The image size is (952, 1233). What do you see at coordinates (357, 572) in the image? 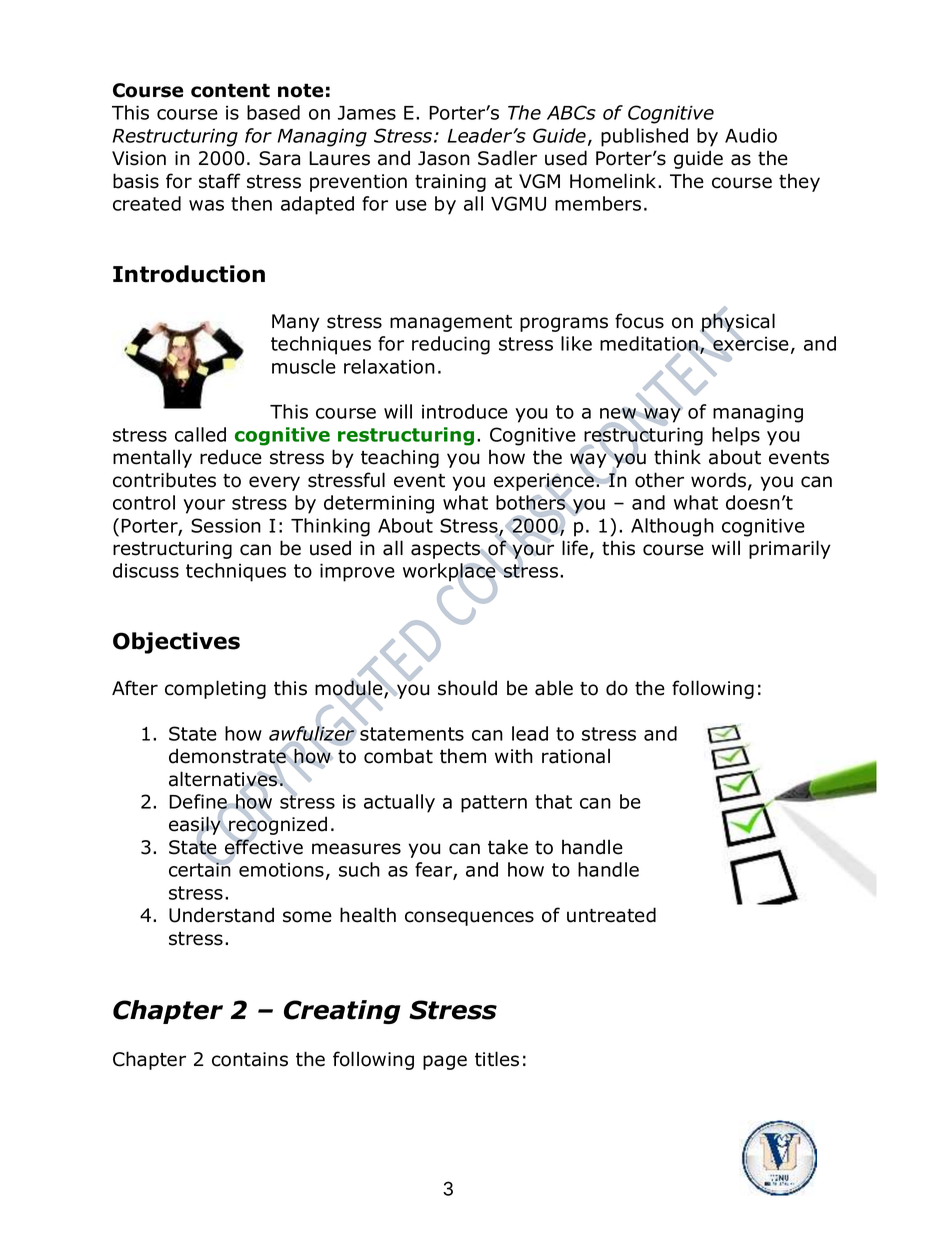
I see `improve` at bounding box center [357, 572].
